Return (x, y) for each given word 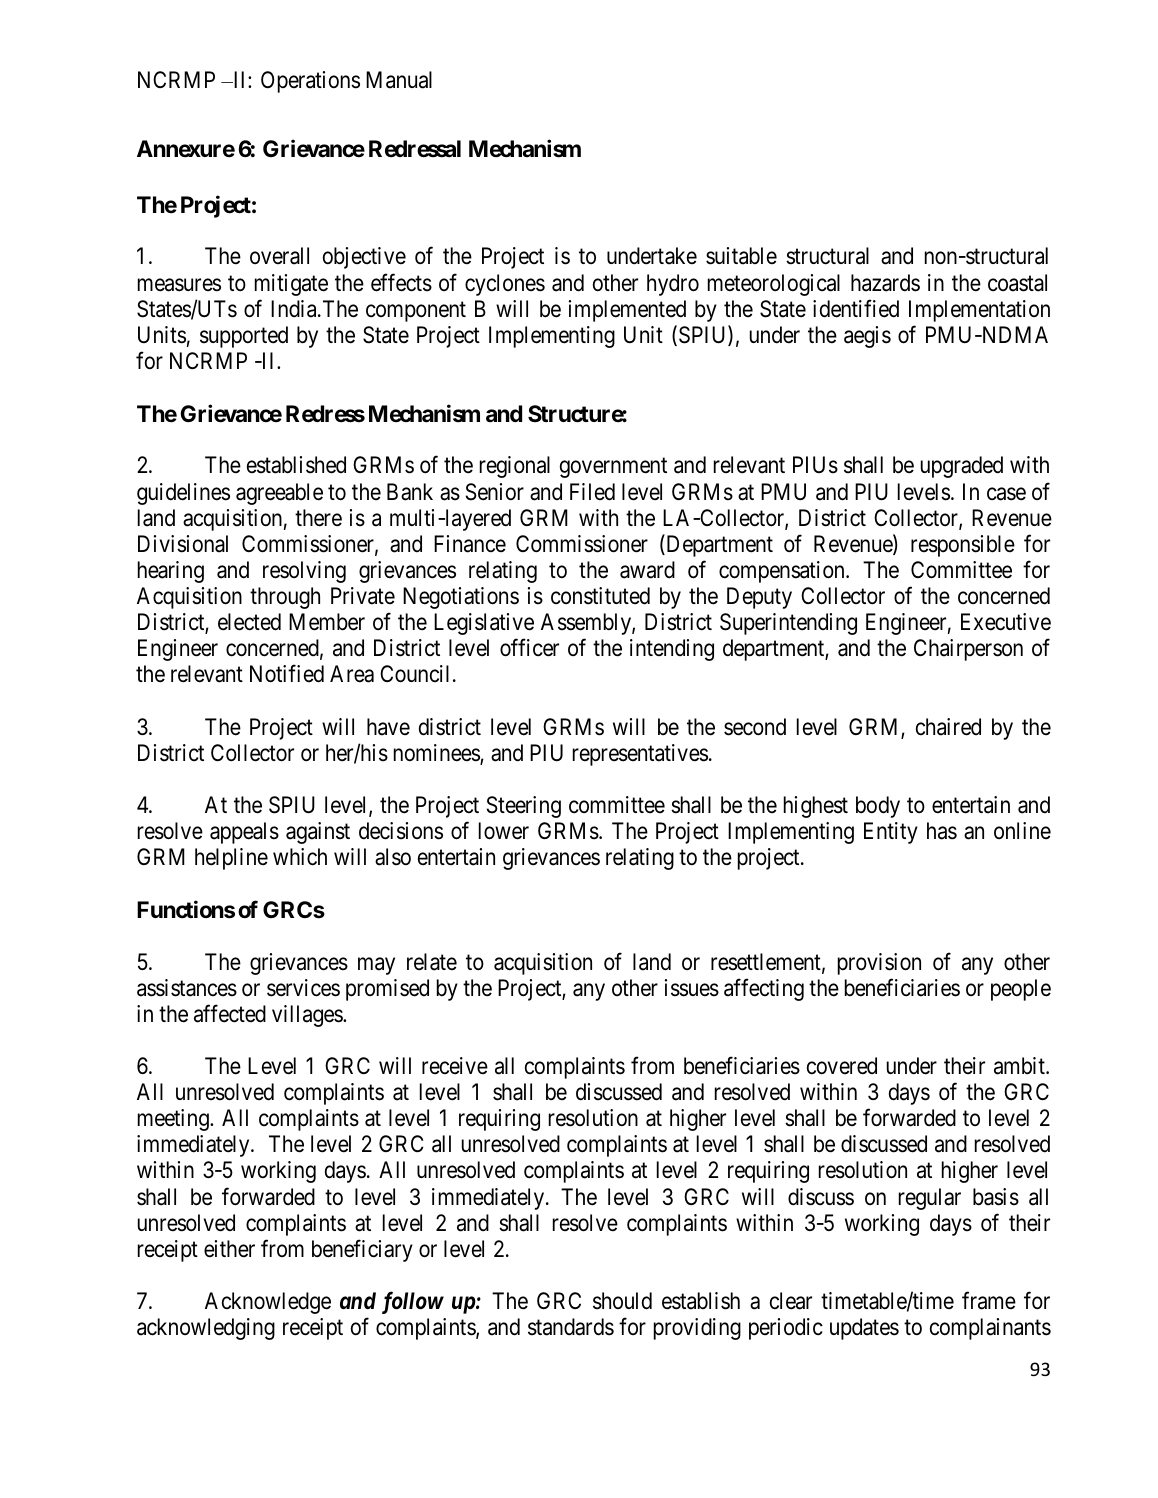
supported (244, 337)
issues (692, 988)
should (622, 1301)
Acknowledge (268, 1303)
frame (989, 1301)
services (303, 988)
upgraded (962, 467)
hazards (885, 283)
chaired (948, 727)
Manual (399, 80)
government (613, 468)
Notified (287, 674)
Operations (310, 82)
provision (879, 964)
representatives (640, 755)
